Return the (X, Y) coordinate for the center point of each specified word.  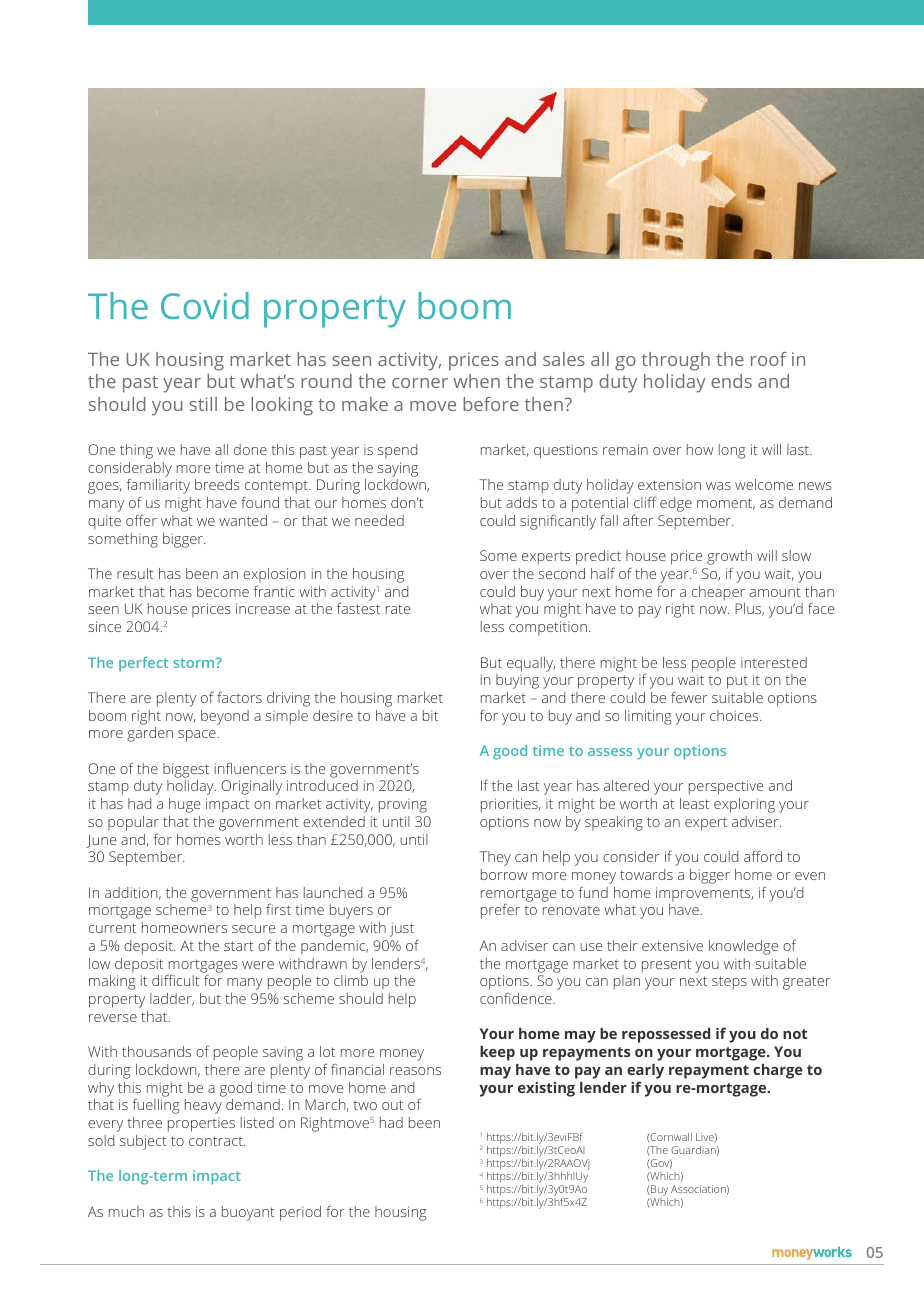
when (476, 381)
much (126, 1211)
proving (403, 805)
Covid (205, 305)
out (392, 1105)
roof (769, 359)
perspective (726, 787)
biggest (186, 770)
